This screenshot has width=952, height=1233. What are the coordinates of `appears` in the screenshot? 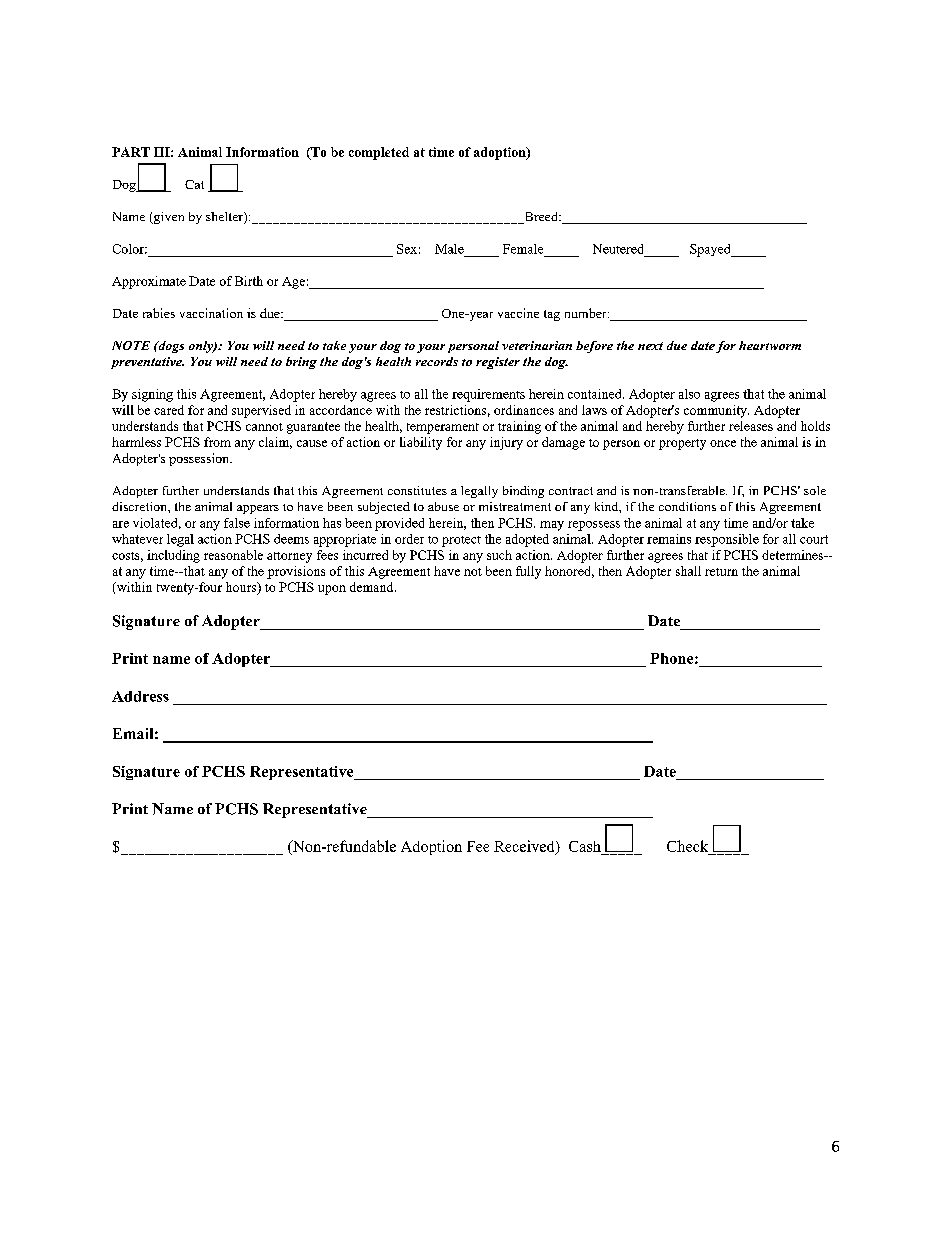 It's located at (258, 509).
